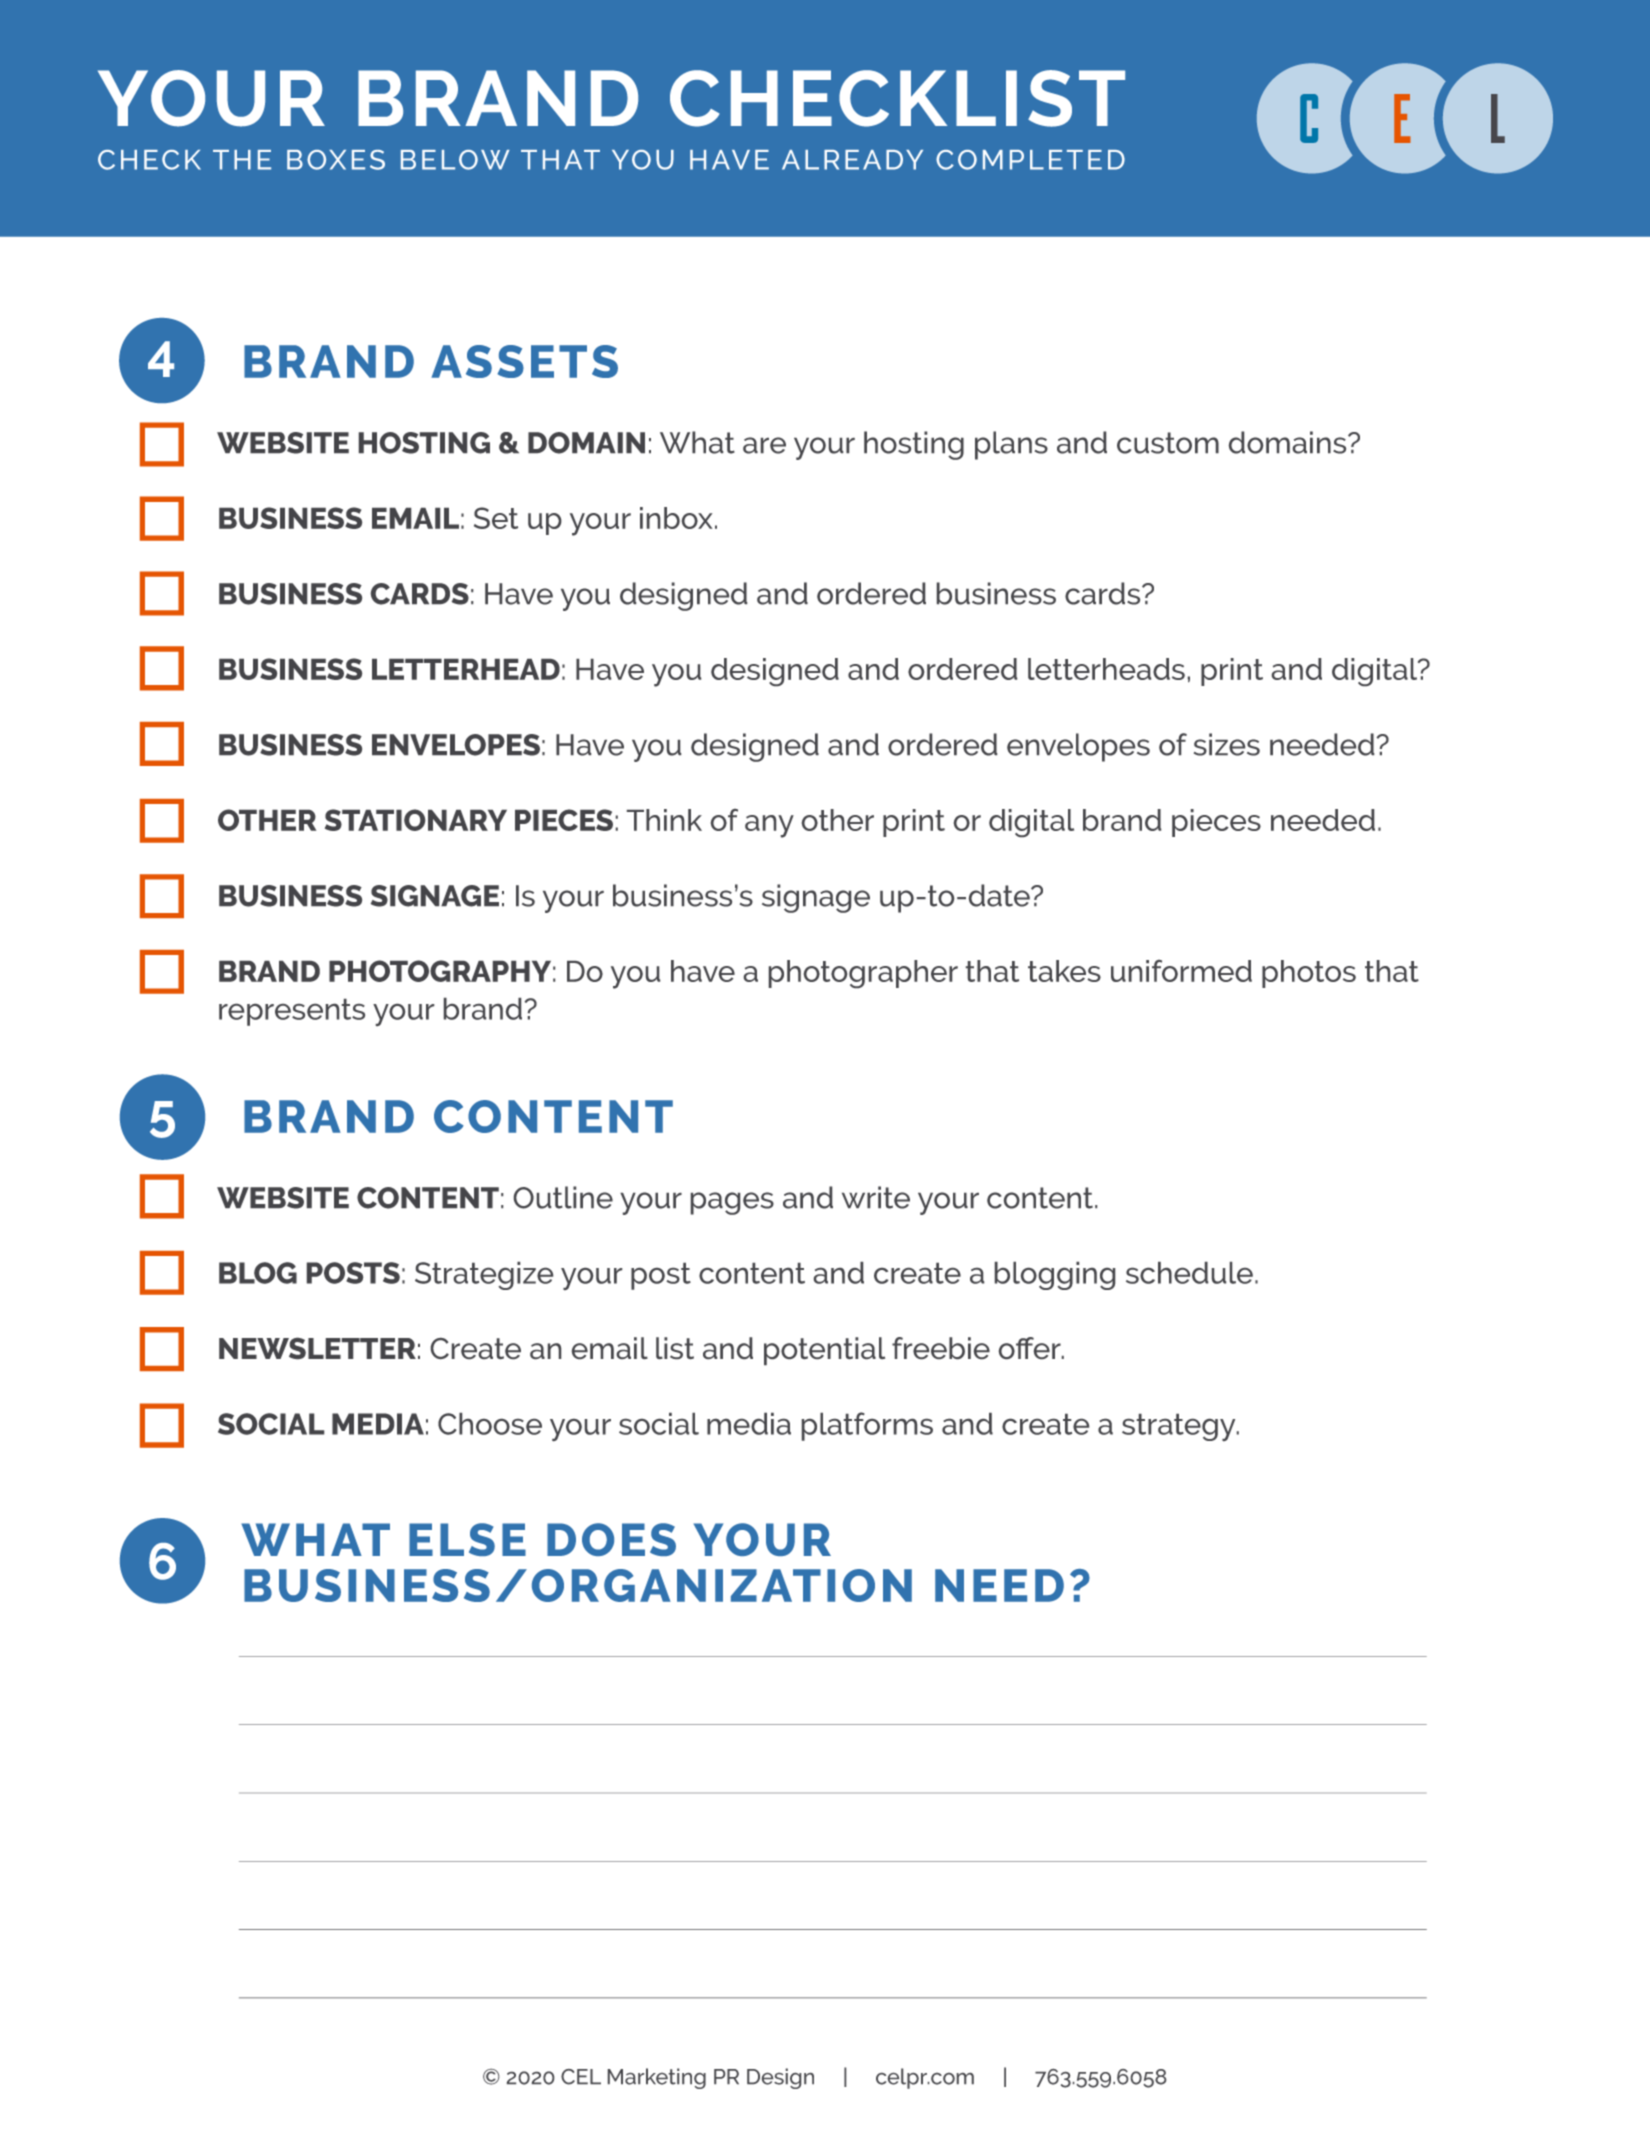  I want to click on ELSE, so click(467, 1539).
